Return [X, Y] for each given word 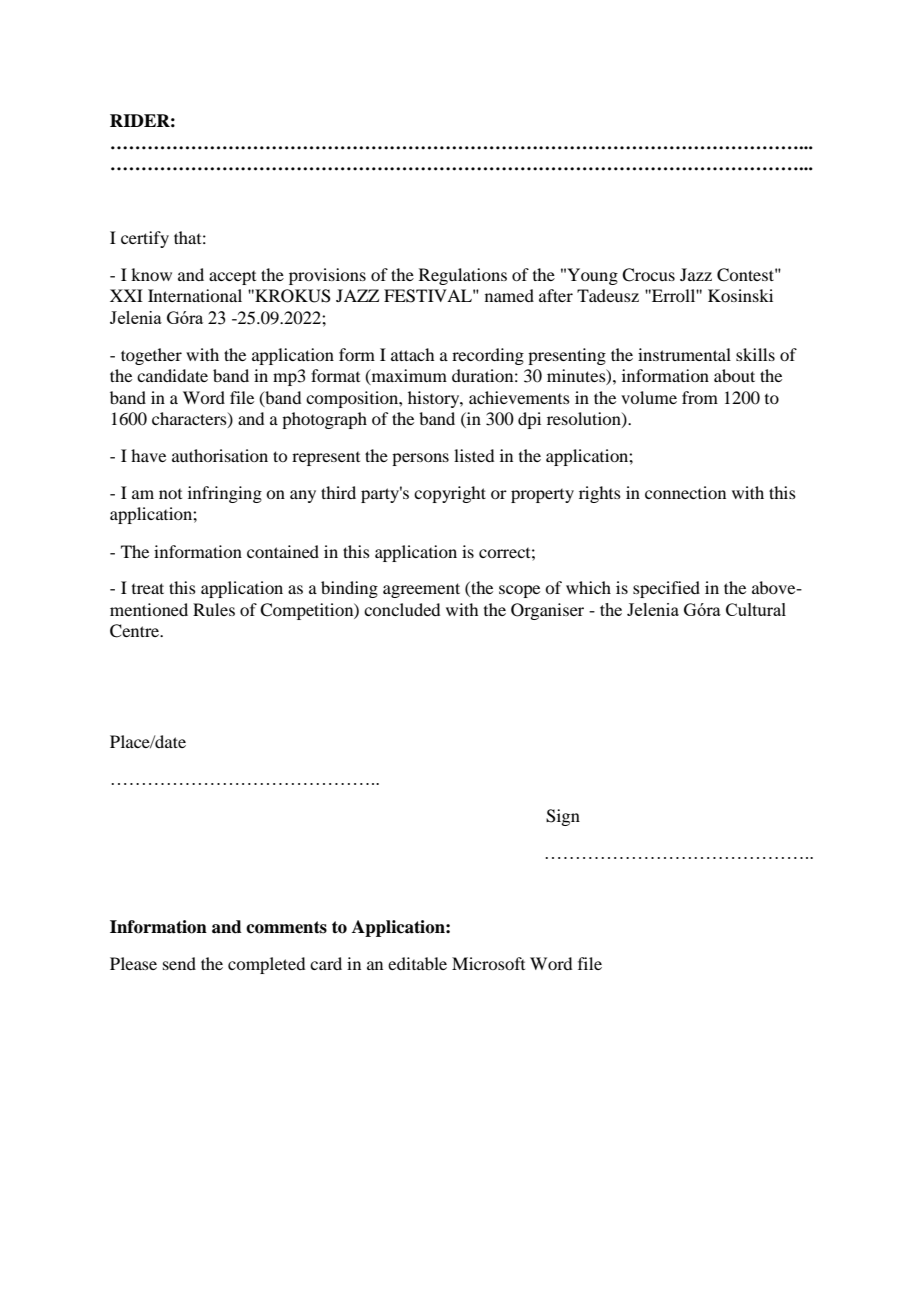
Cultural [756, 609]
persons [420, 459]
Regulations [463, 276]
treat [148, 588]
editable [417, 963]
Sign [563, 817]
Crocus [648, 275]
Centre [136, 631]
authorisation [220, 455]
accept [232, 278]
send [179, 963]
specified [666, 589]
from [700, 397]
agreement [421, 590]
